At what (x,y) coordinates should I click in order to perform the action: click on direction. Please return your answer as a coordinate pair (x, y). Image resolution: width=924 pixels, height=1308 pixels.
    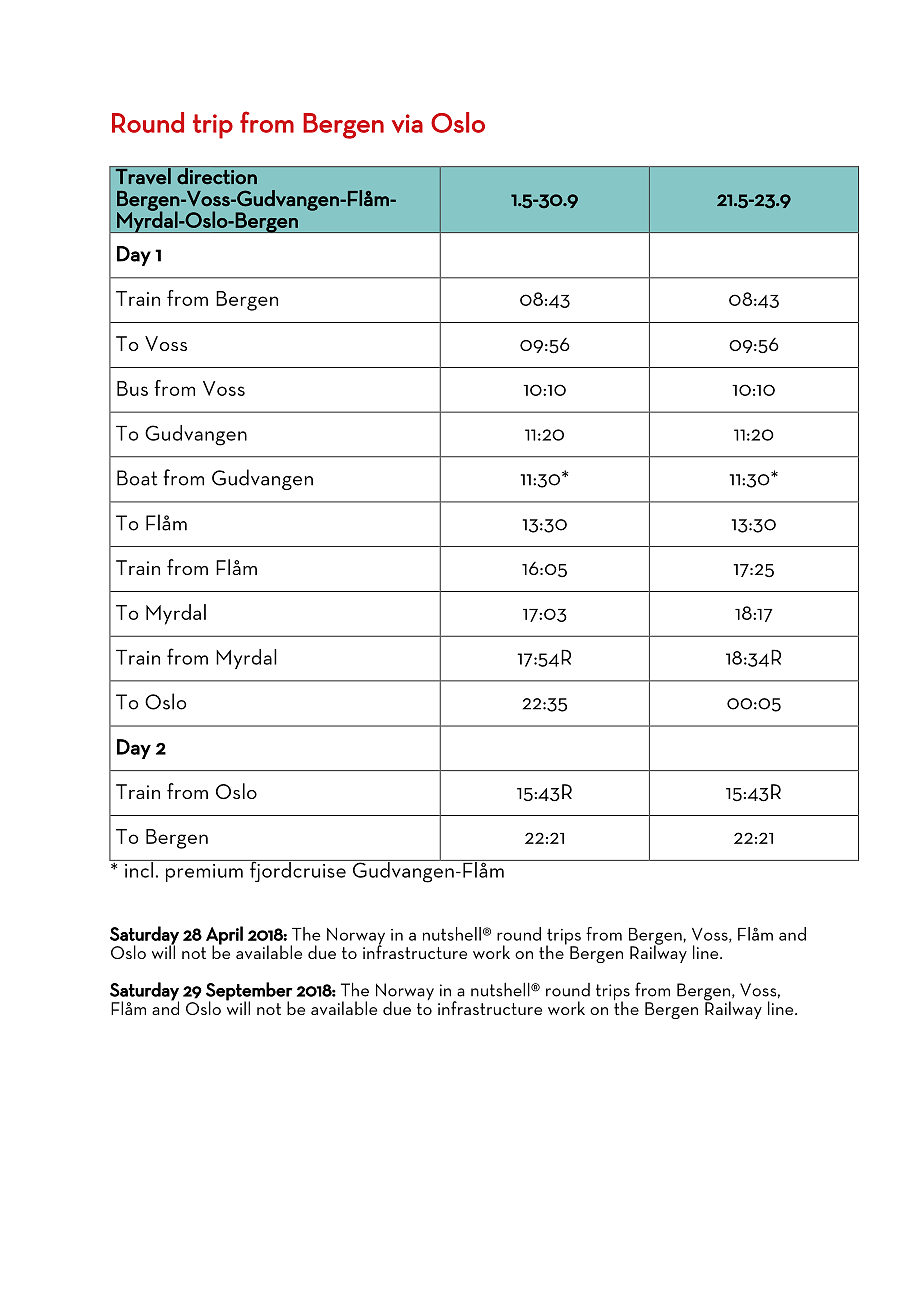
    Looking at the image, I should click on (217, 175).
